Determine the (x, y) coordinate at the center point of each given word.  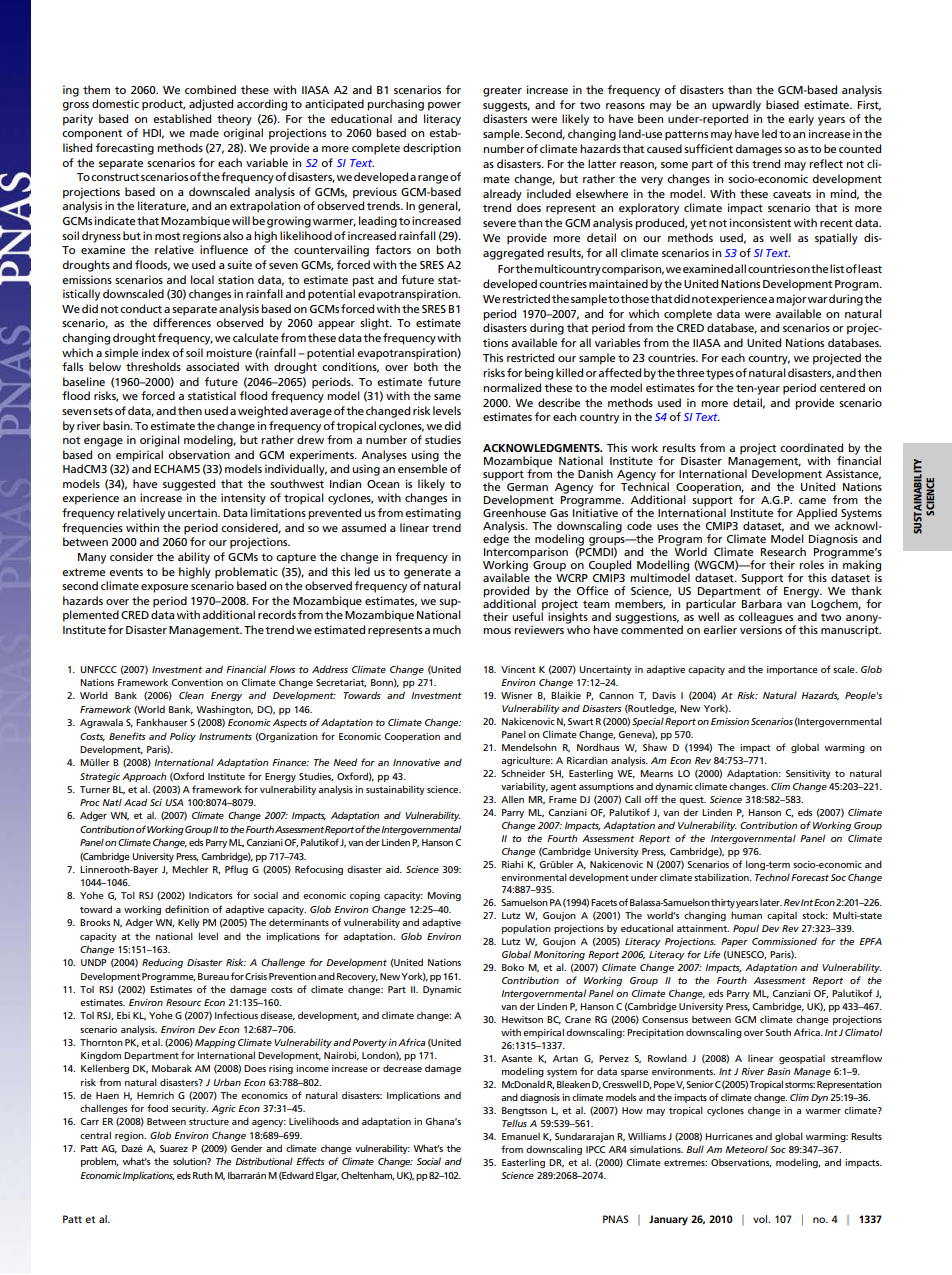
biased (782, 104)
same (447, 397)
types (720, 374)
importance (792, 670)
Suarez (174, 1148)
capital (782, 916)
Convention (197, 682)
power (444, 106)
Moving (444, 896)
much (447, 629)
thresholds (153, 366)
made (204, 132)
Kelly (189, 923)
